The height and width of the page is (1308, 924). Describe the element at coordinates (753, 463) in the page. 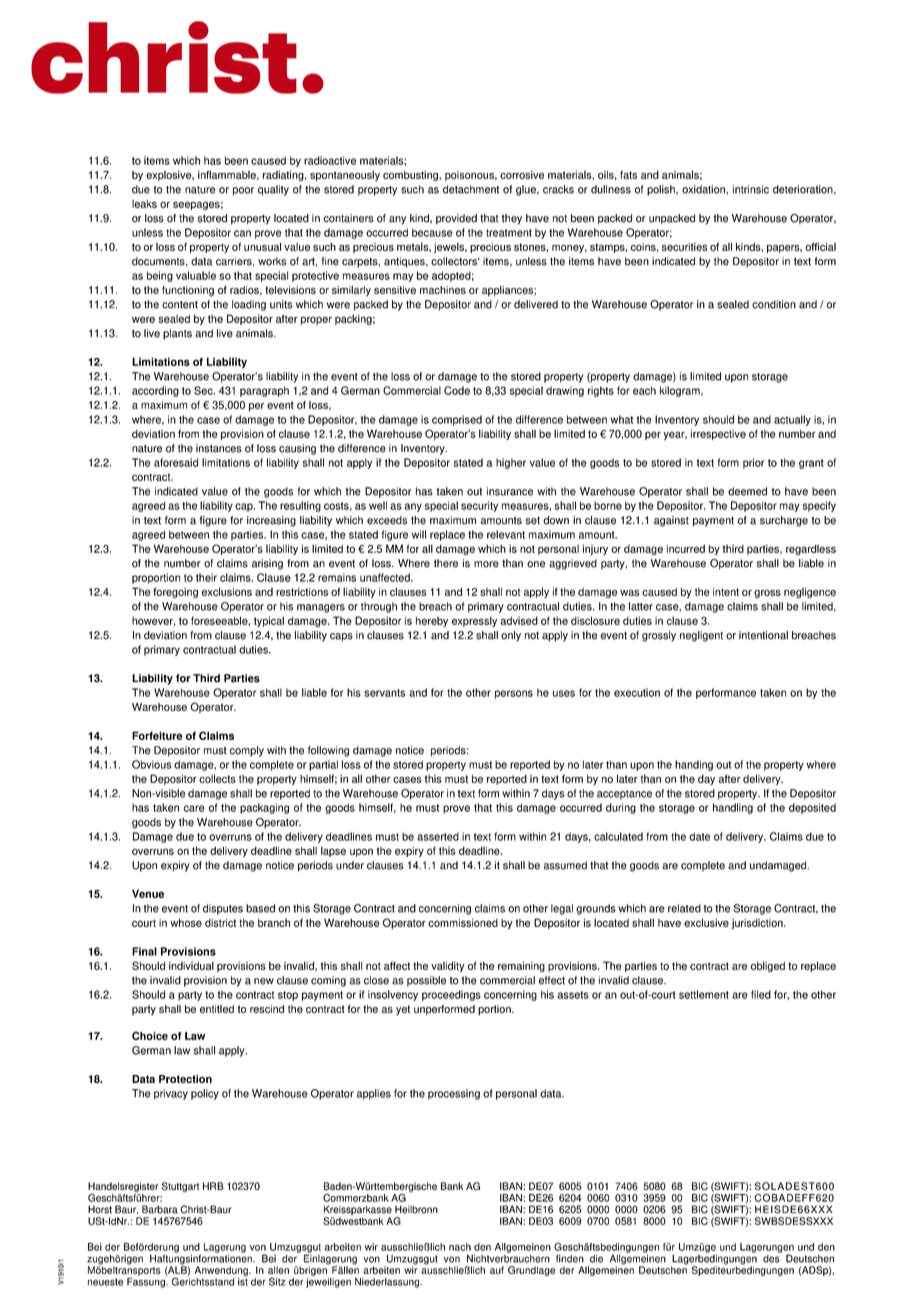

I see `prior` at that location.
